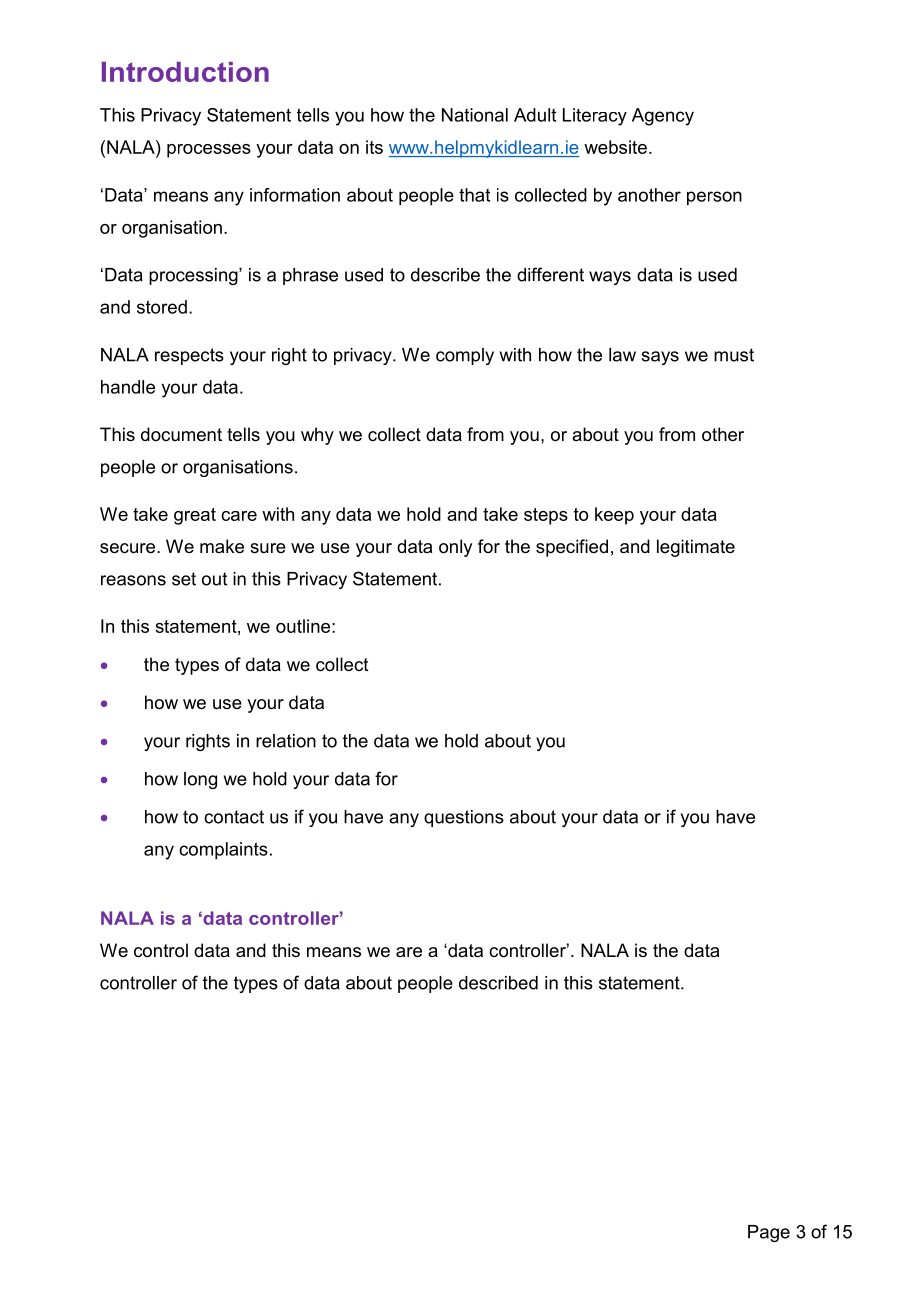 Image resolution: width=924 pixels, height=1308 pixels. What do you see at coordinates (184, 579) in the screenshot?
I see `set` at bounding box center [184, 579].
